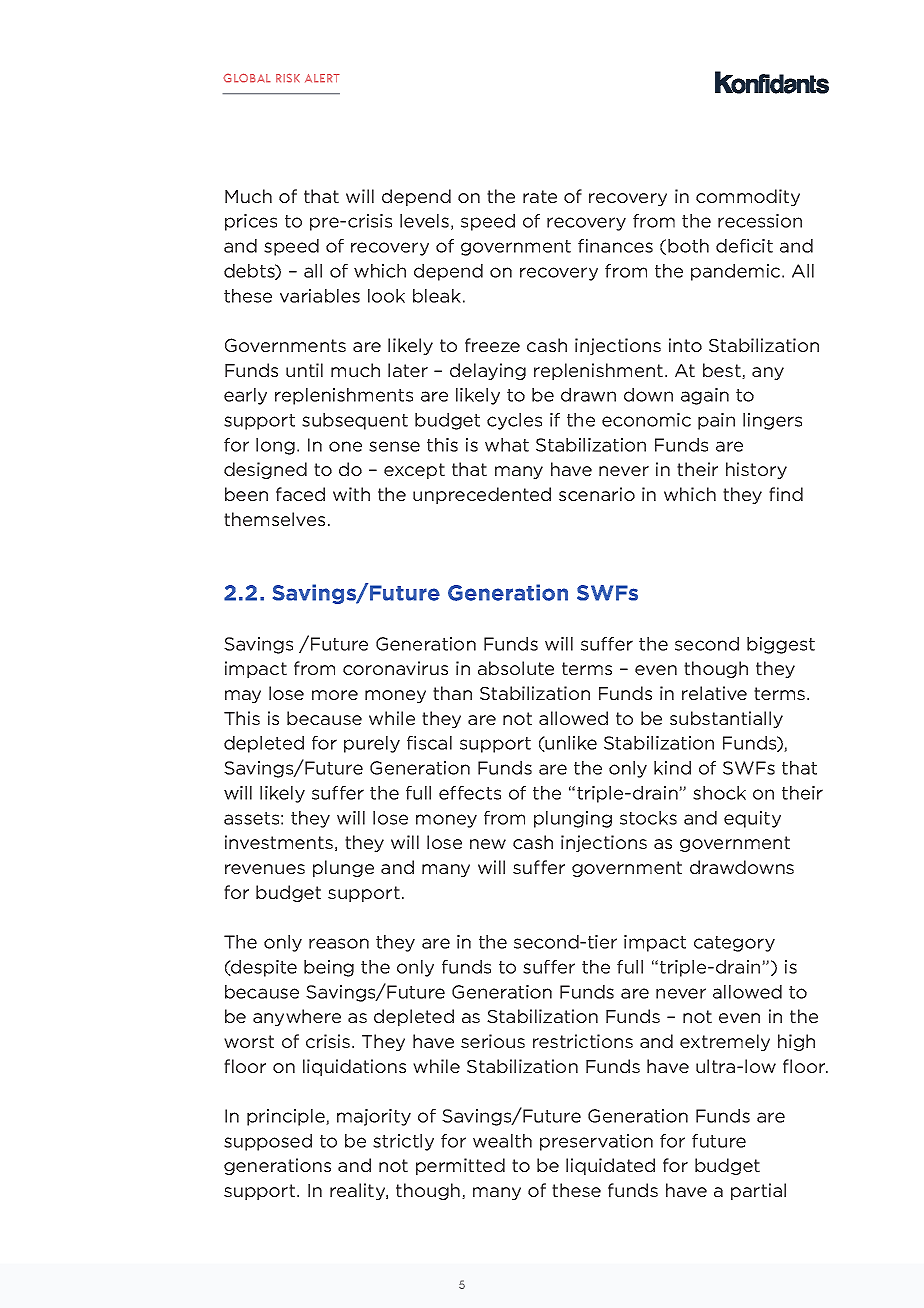  I want to click on partial, so click(758, 1191).
